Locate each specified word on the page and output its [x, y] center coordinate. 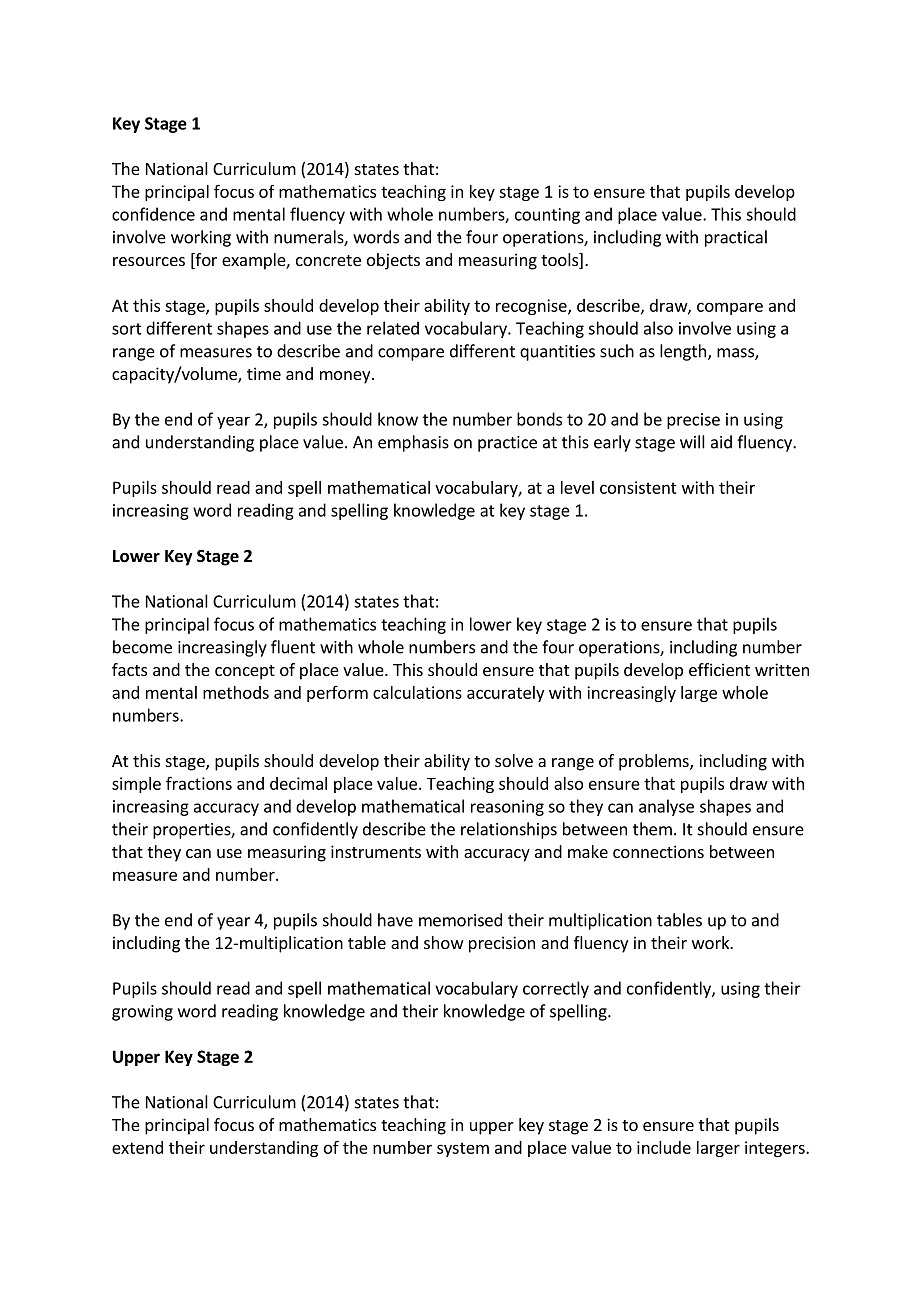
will [692, 442]
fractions [199, 783]
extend [137, 1147]
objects [393, 261]
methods [236, 692]
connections [658, 851]
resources [149, 261]
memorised [460, 920]
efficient [719, 669]
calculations [417, 692]
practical [736, 238]
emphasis [413, 443]
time [264, 373]
